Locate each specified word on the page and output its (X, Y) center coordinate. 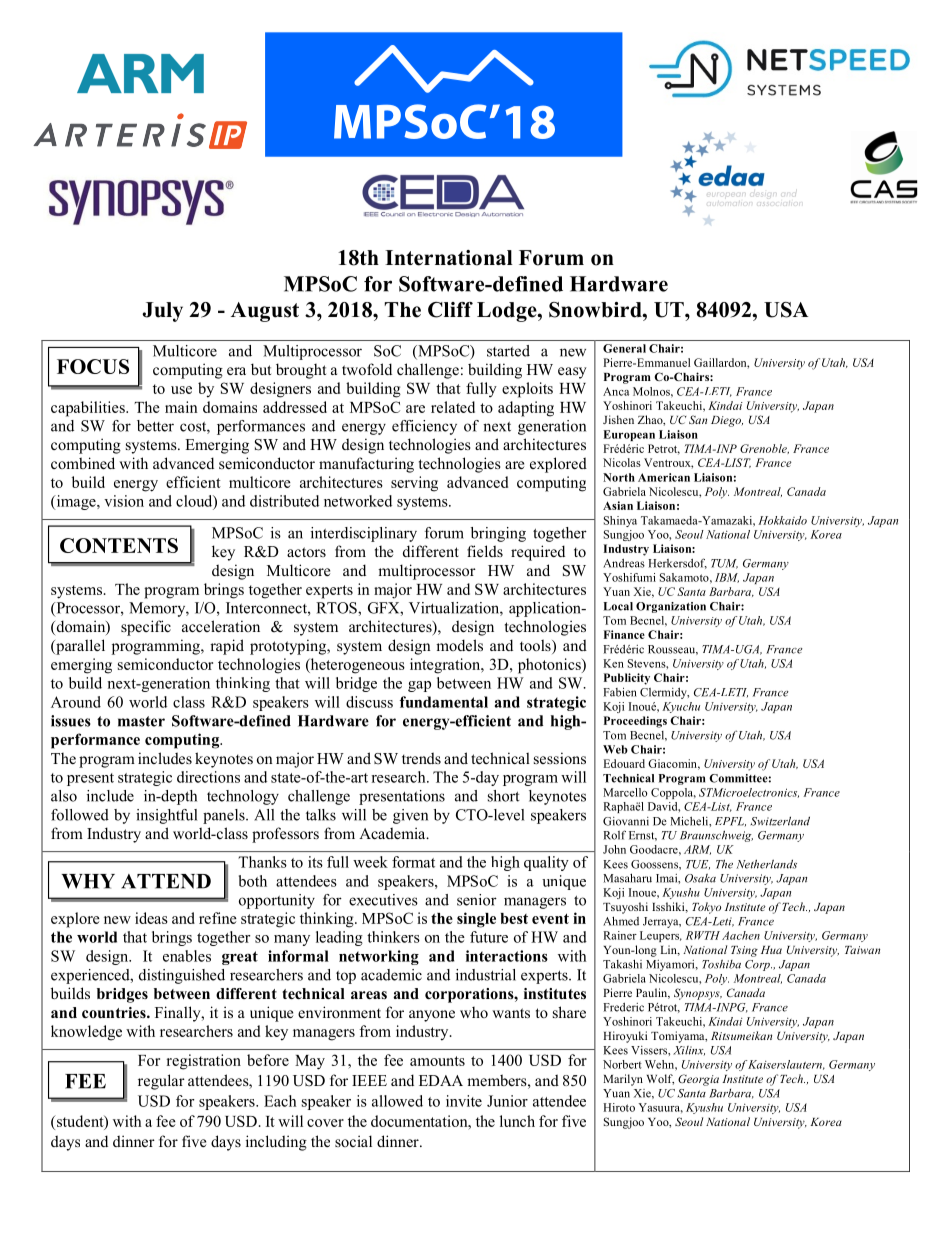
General (624, 348)
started (508, 351)
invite (464, 1101)
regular (161, 1082)
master (141, 721)
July (162, 312)
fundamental (444, 702)
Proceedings (635, 722)
